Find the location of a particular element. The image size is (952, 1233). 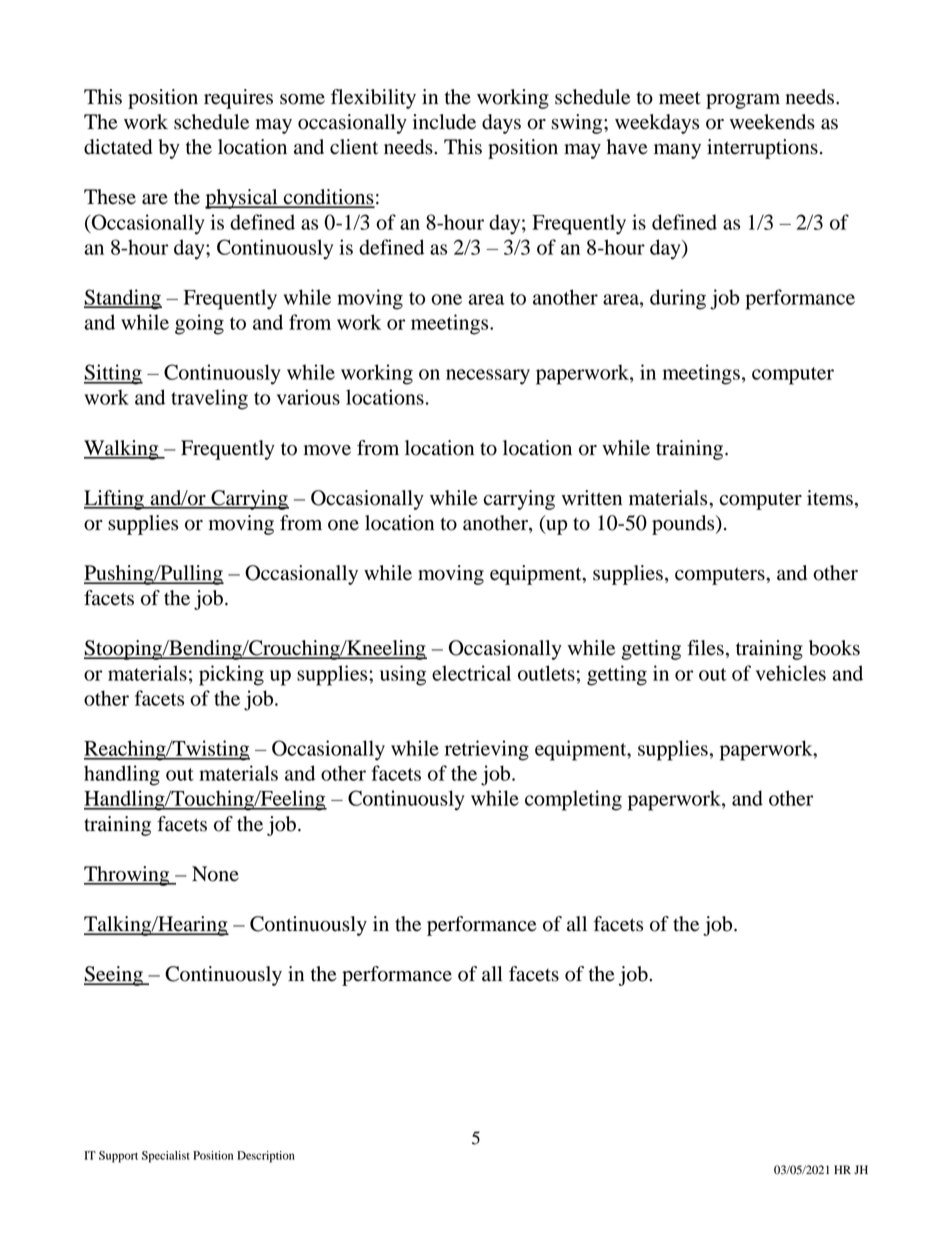

include is located at coordinates (444, 122).
